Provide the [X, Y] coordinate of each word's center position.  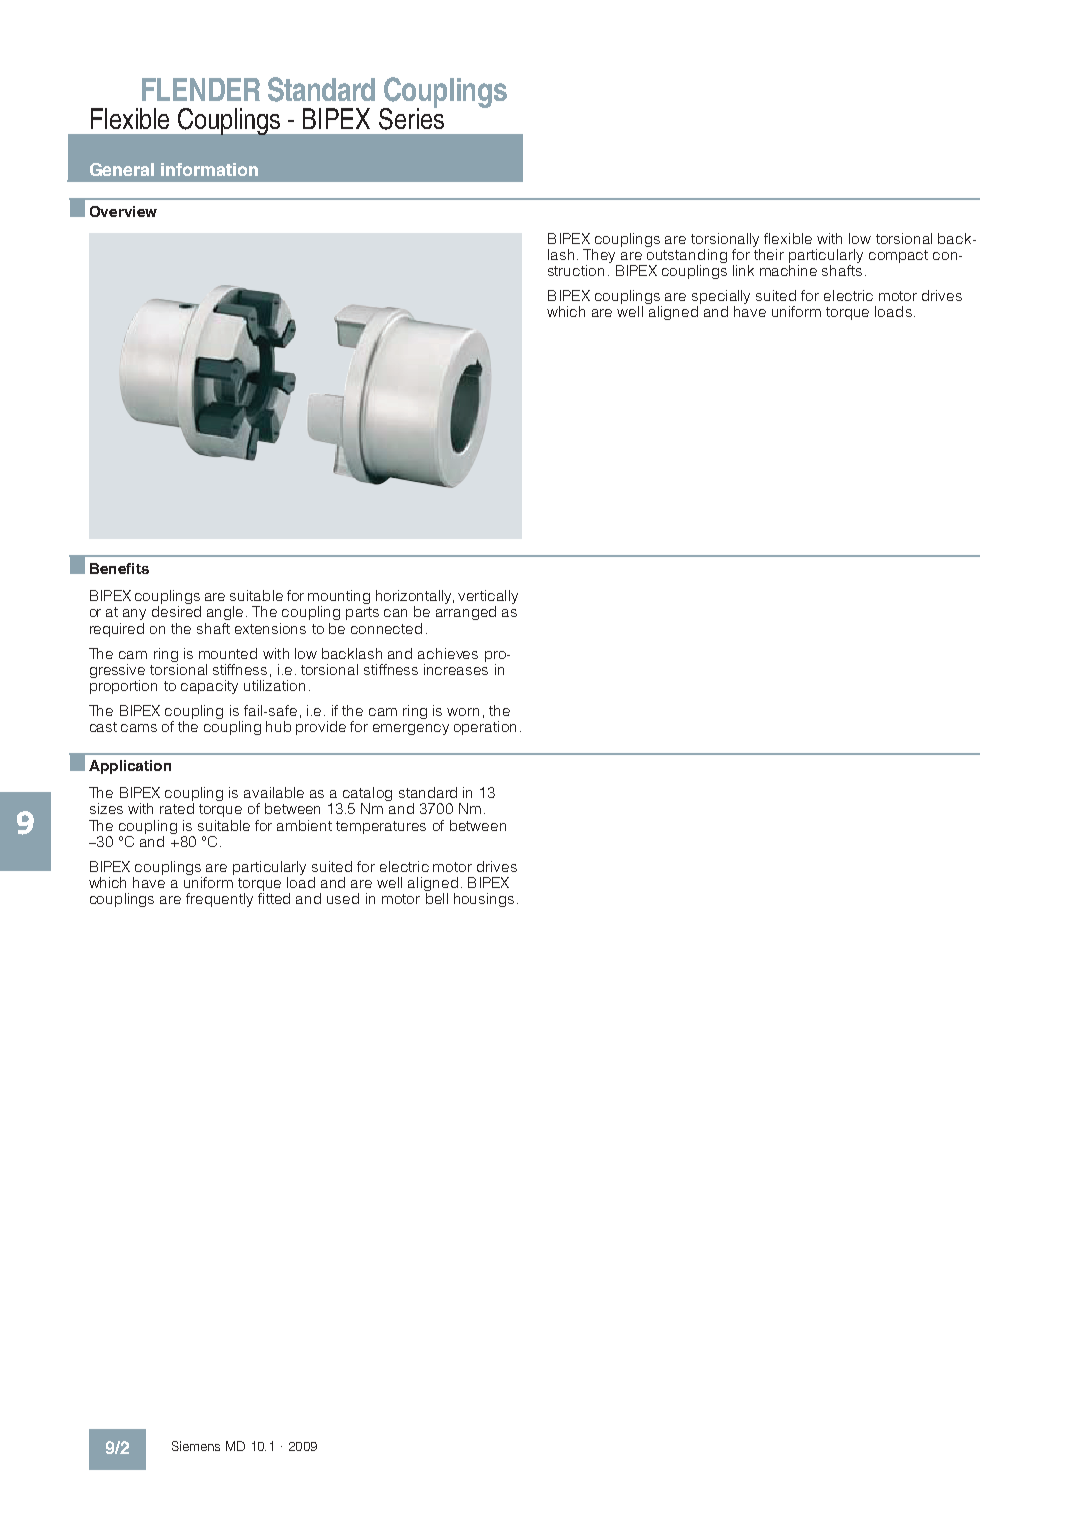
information [209, 169]
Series [411, 117]
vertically [488, 598]
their [769, 254]
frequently [219, 900]
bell [437, 898]
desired [176, 611]
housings [484, 900]
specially [721, 298]
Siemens [196, 1446]
